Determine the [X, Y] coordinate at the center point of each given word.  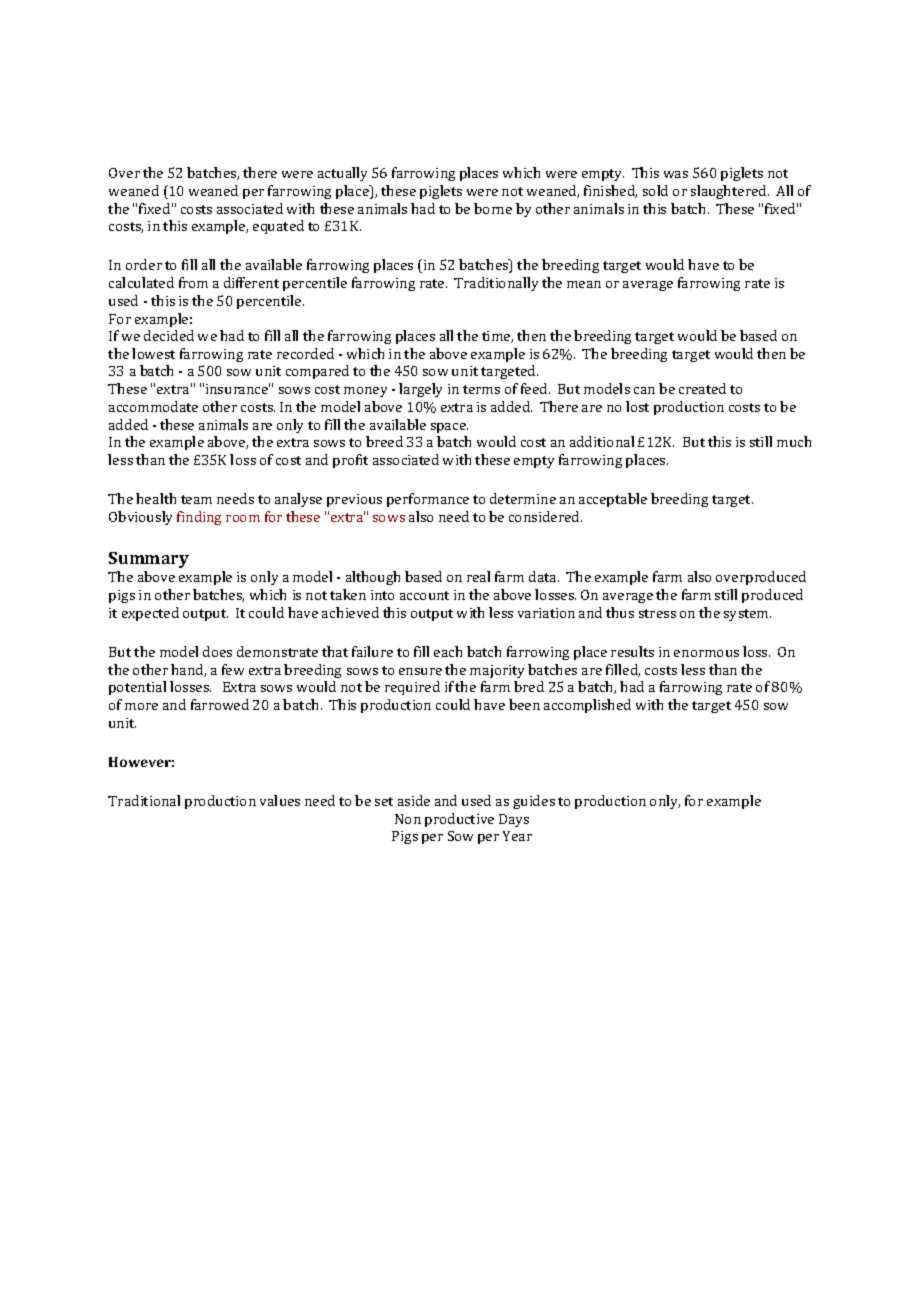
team [196, 499]
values [280, 800]
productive [459, 820]
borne [493, 208]
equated [278, 227]
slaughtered [730, 192]
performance [428, 500]
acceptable [613, 500]
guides [534, 802]
